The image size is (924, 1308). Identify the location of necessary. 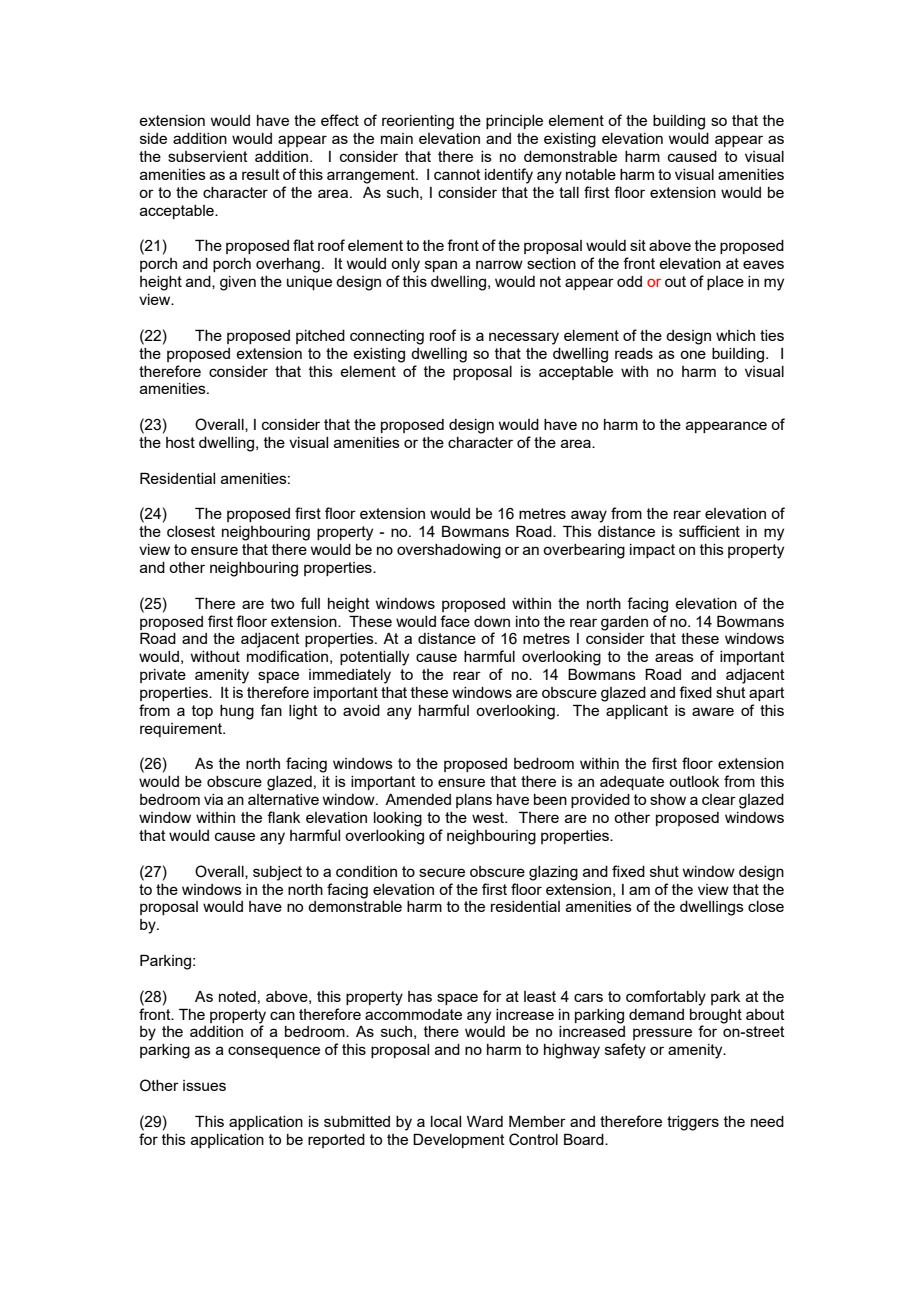
(524, 338).
